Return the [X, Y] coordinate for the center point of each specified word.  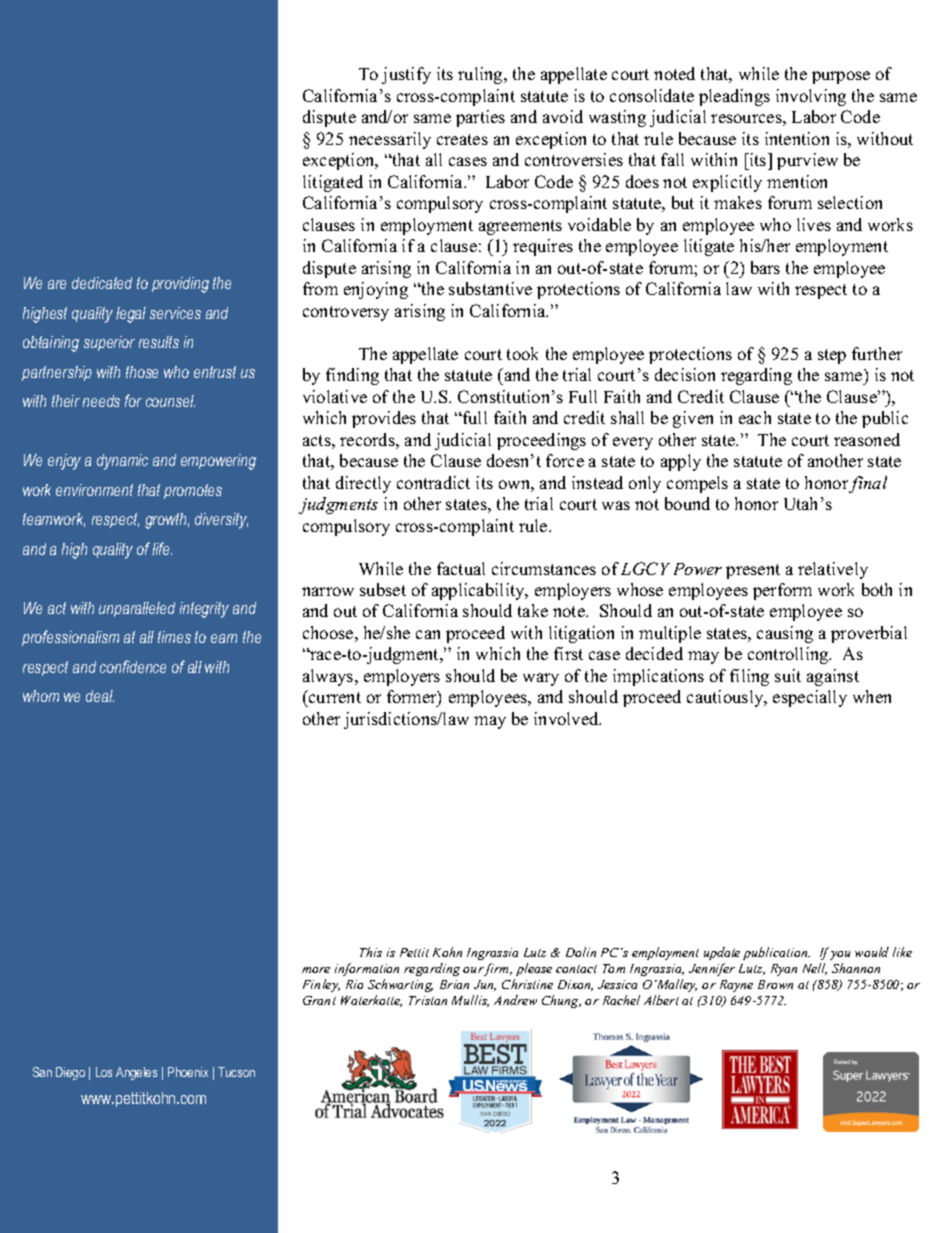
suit [788, 675]
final [868, 484]
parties [480, 118]
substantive [490, 288]
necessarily [390, 140]
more [316, 970]
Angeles [136, 1073]
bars [765, 267]
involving [811, 97]
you [840, 955]
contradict [433, 482]
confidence [133, 666]
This [371, 952]
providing [180, 285]
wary [541, 679]
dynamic [122, 462]
